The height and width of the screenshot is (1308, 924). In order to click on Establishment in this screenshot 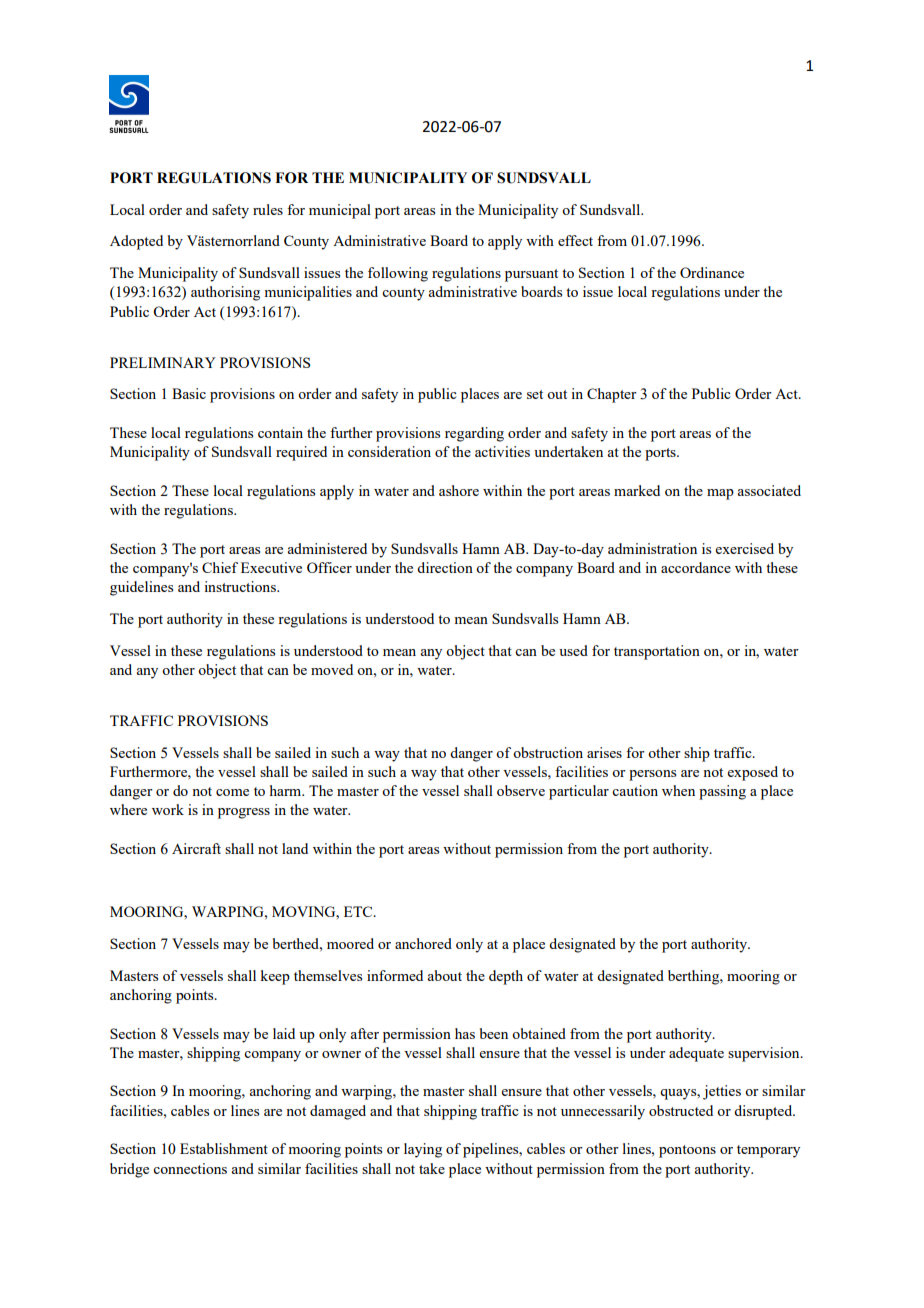, I will do `click(224, 1148)`.
